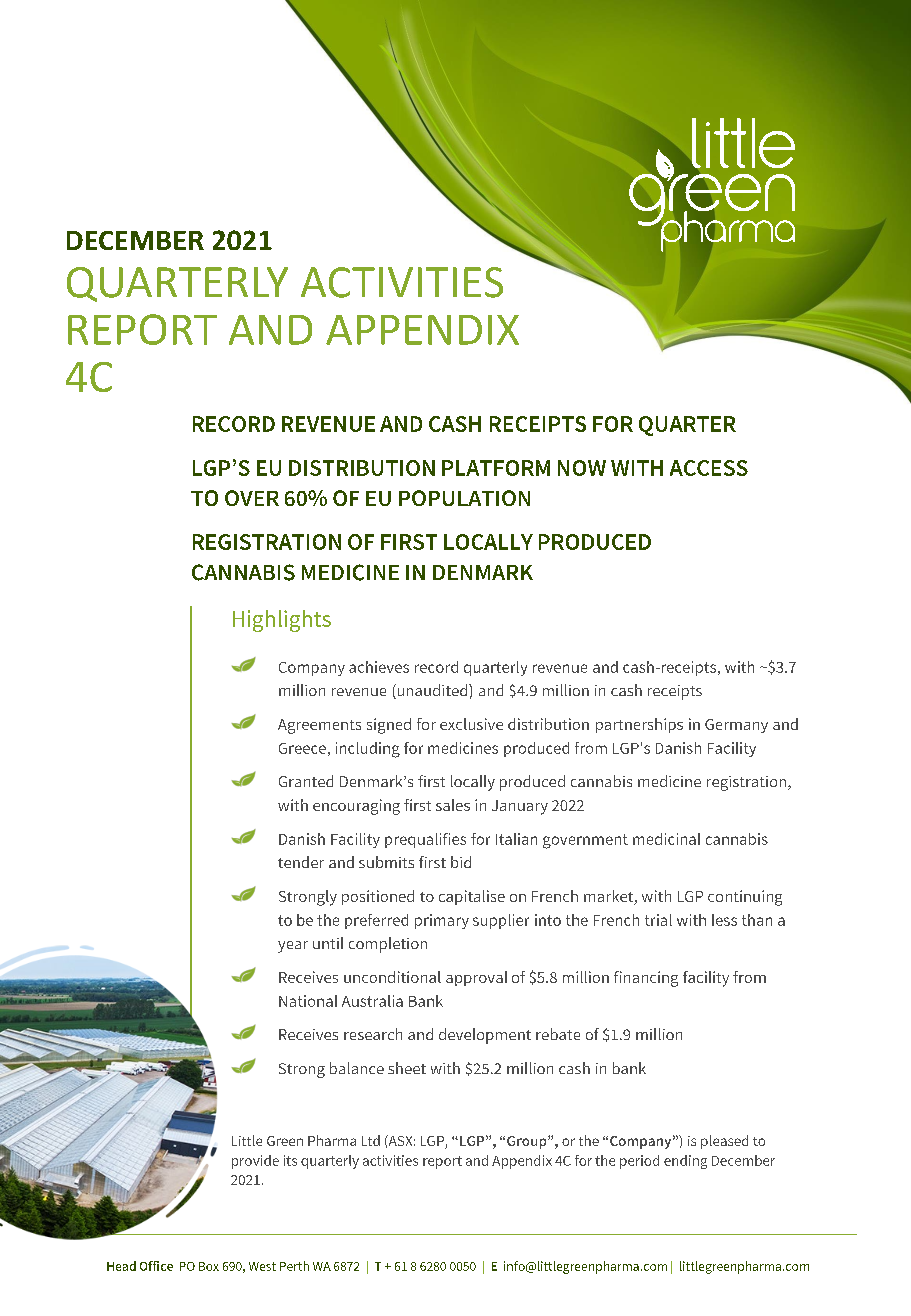 This document has height=1316, width=911. Describe the element at coordinates (461, 862) in the document. I see `bid` at that location.
